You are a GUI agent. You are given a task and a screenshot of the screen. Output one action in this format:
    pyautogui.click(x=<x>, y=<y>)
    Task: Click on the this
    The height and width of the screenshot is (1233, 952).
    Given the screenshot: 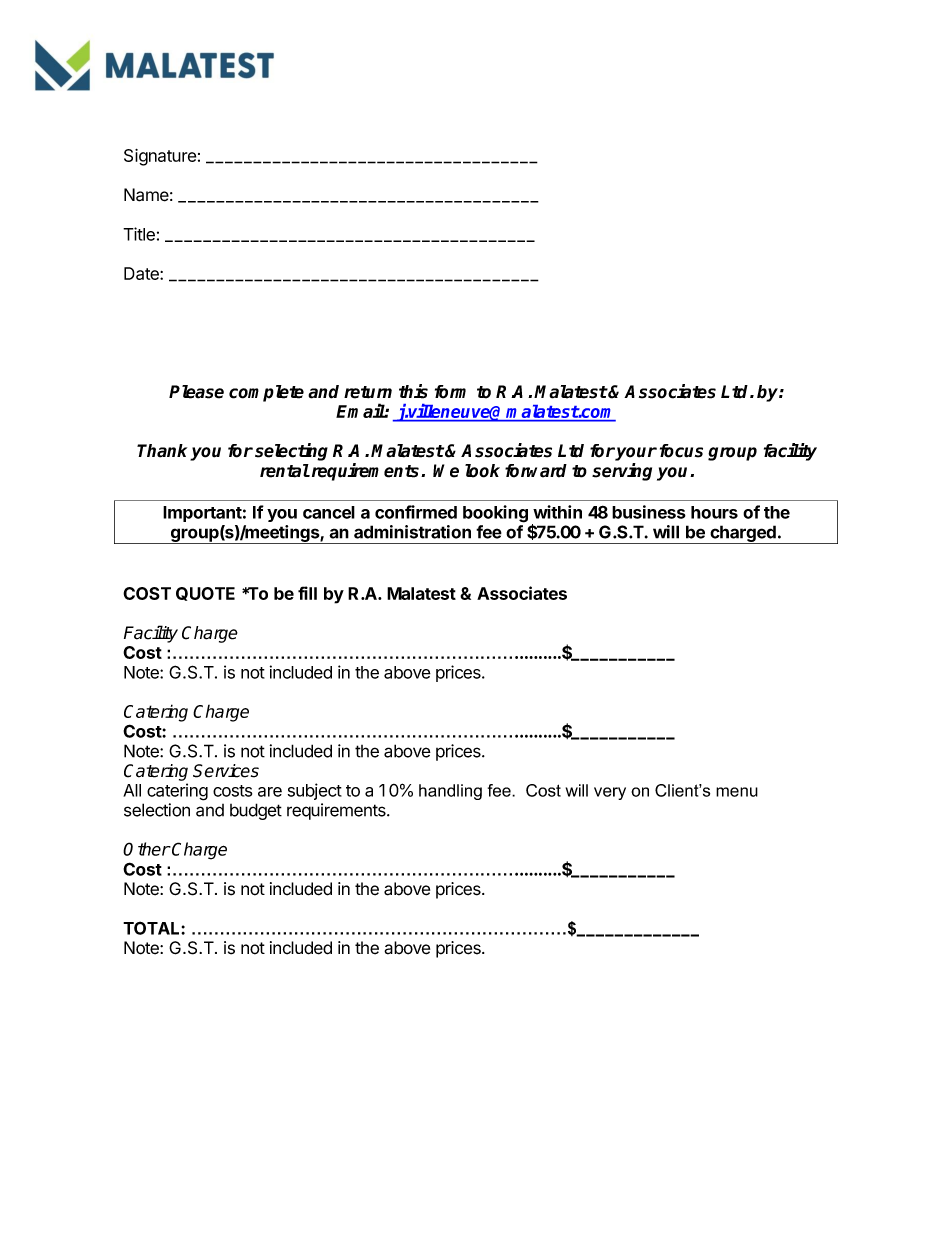 What is the action you would take?
    pyautogui.click(x=413, y=391)
